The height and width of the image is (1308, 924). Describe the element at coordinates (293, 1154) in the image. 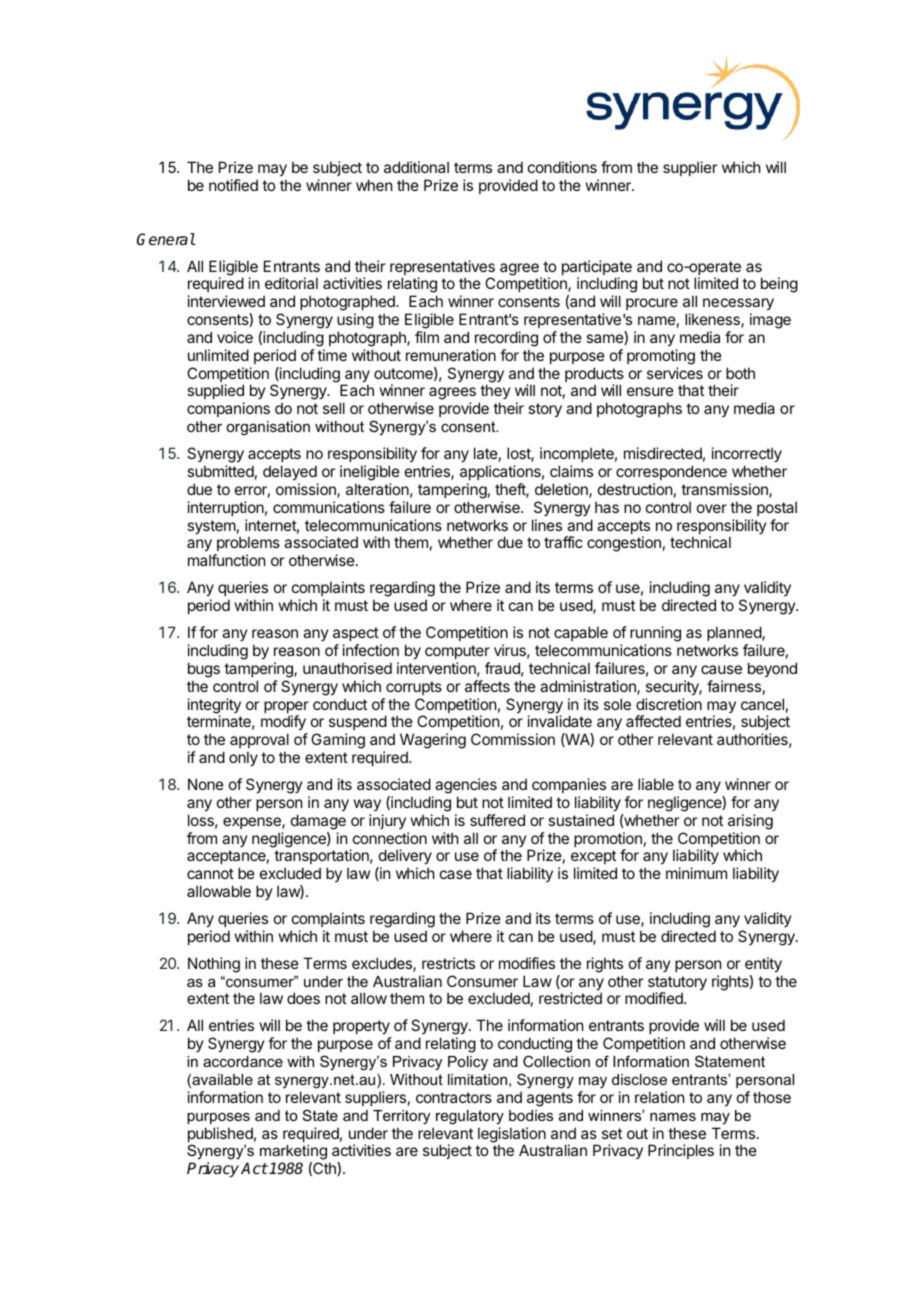

I see `marketing` at that location.
